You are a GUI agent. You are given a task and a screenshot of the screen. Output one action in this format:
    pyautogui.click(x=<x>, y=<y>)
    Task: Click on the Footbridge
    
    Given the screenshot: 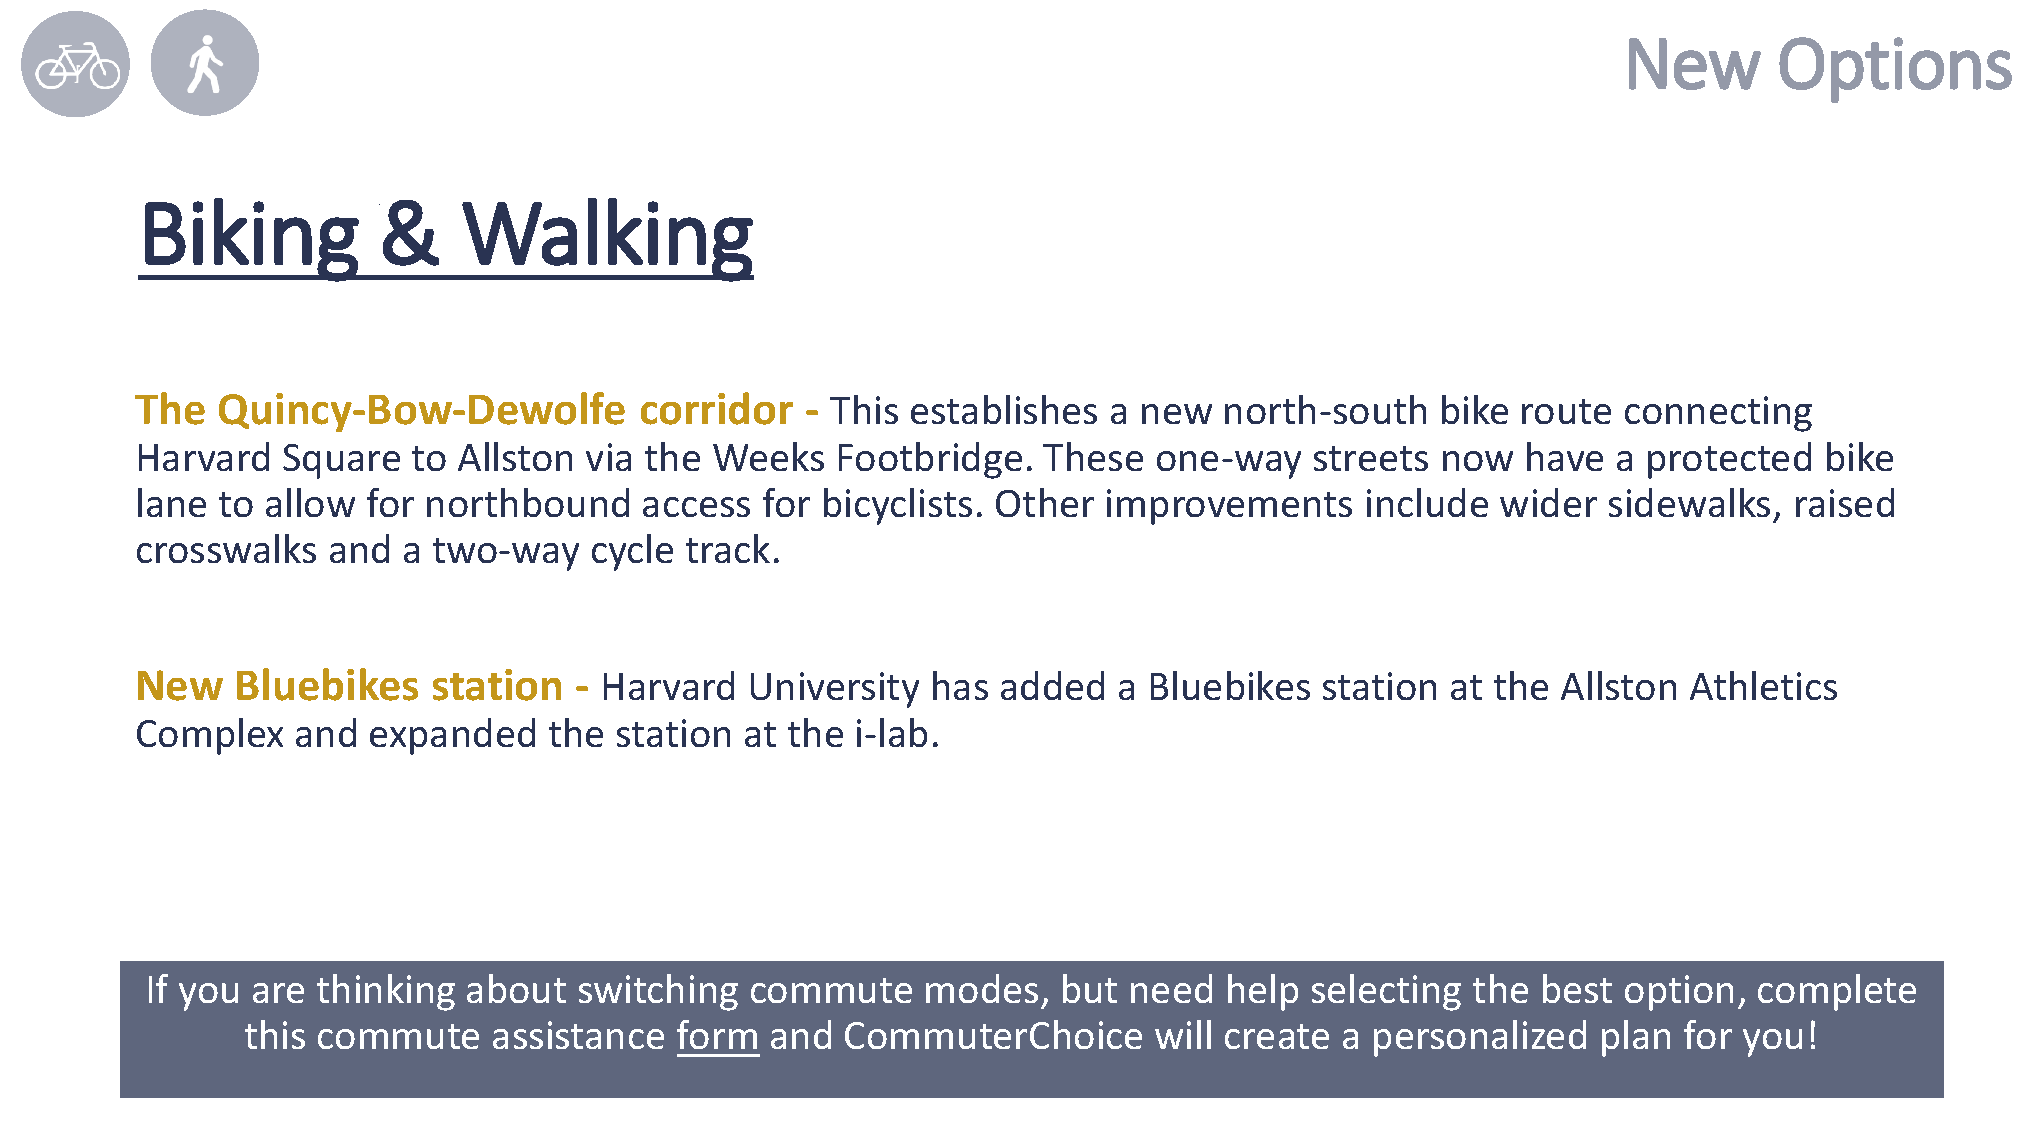 What is the action you would take?
    pyautogui.click(x=930, y=460)
